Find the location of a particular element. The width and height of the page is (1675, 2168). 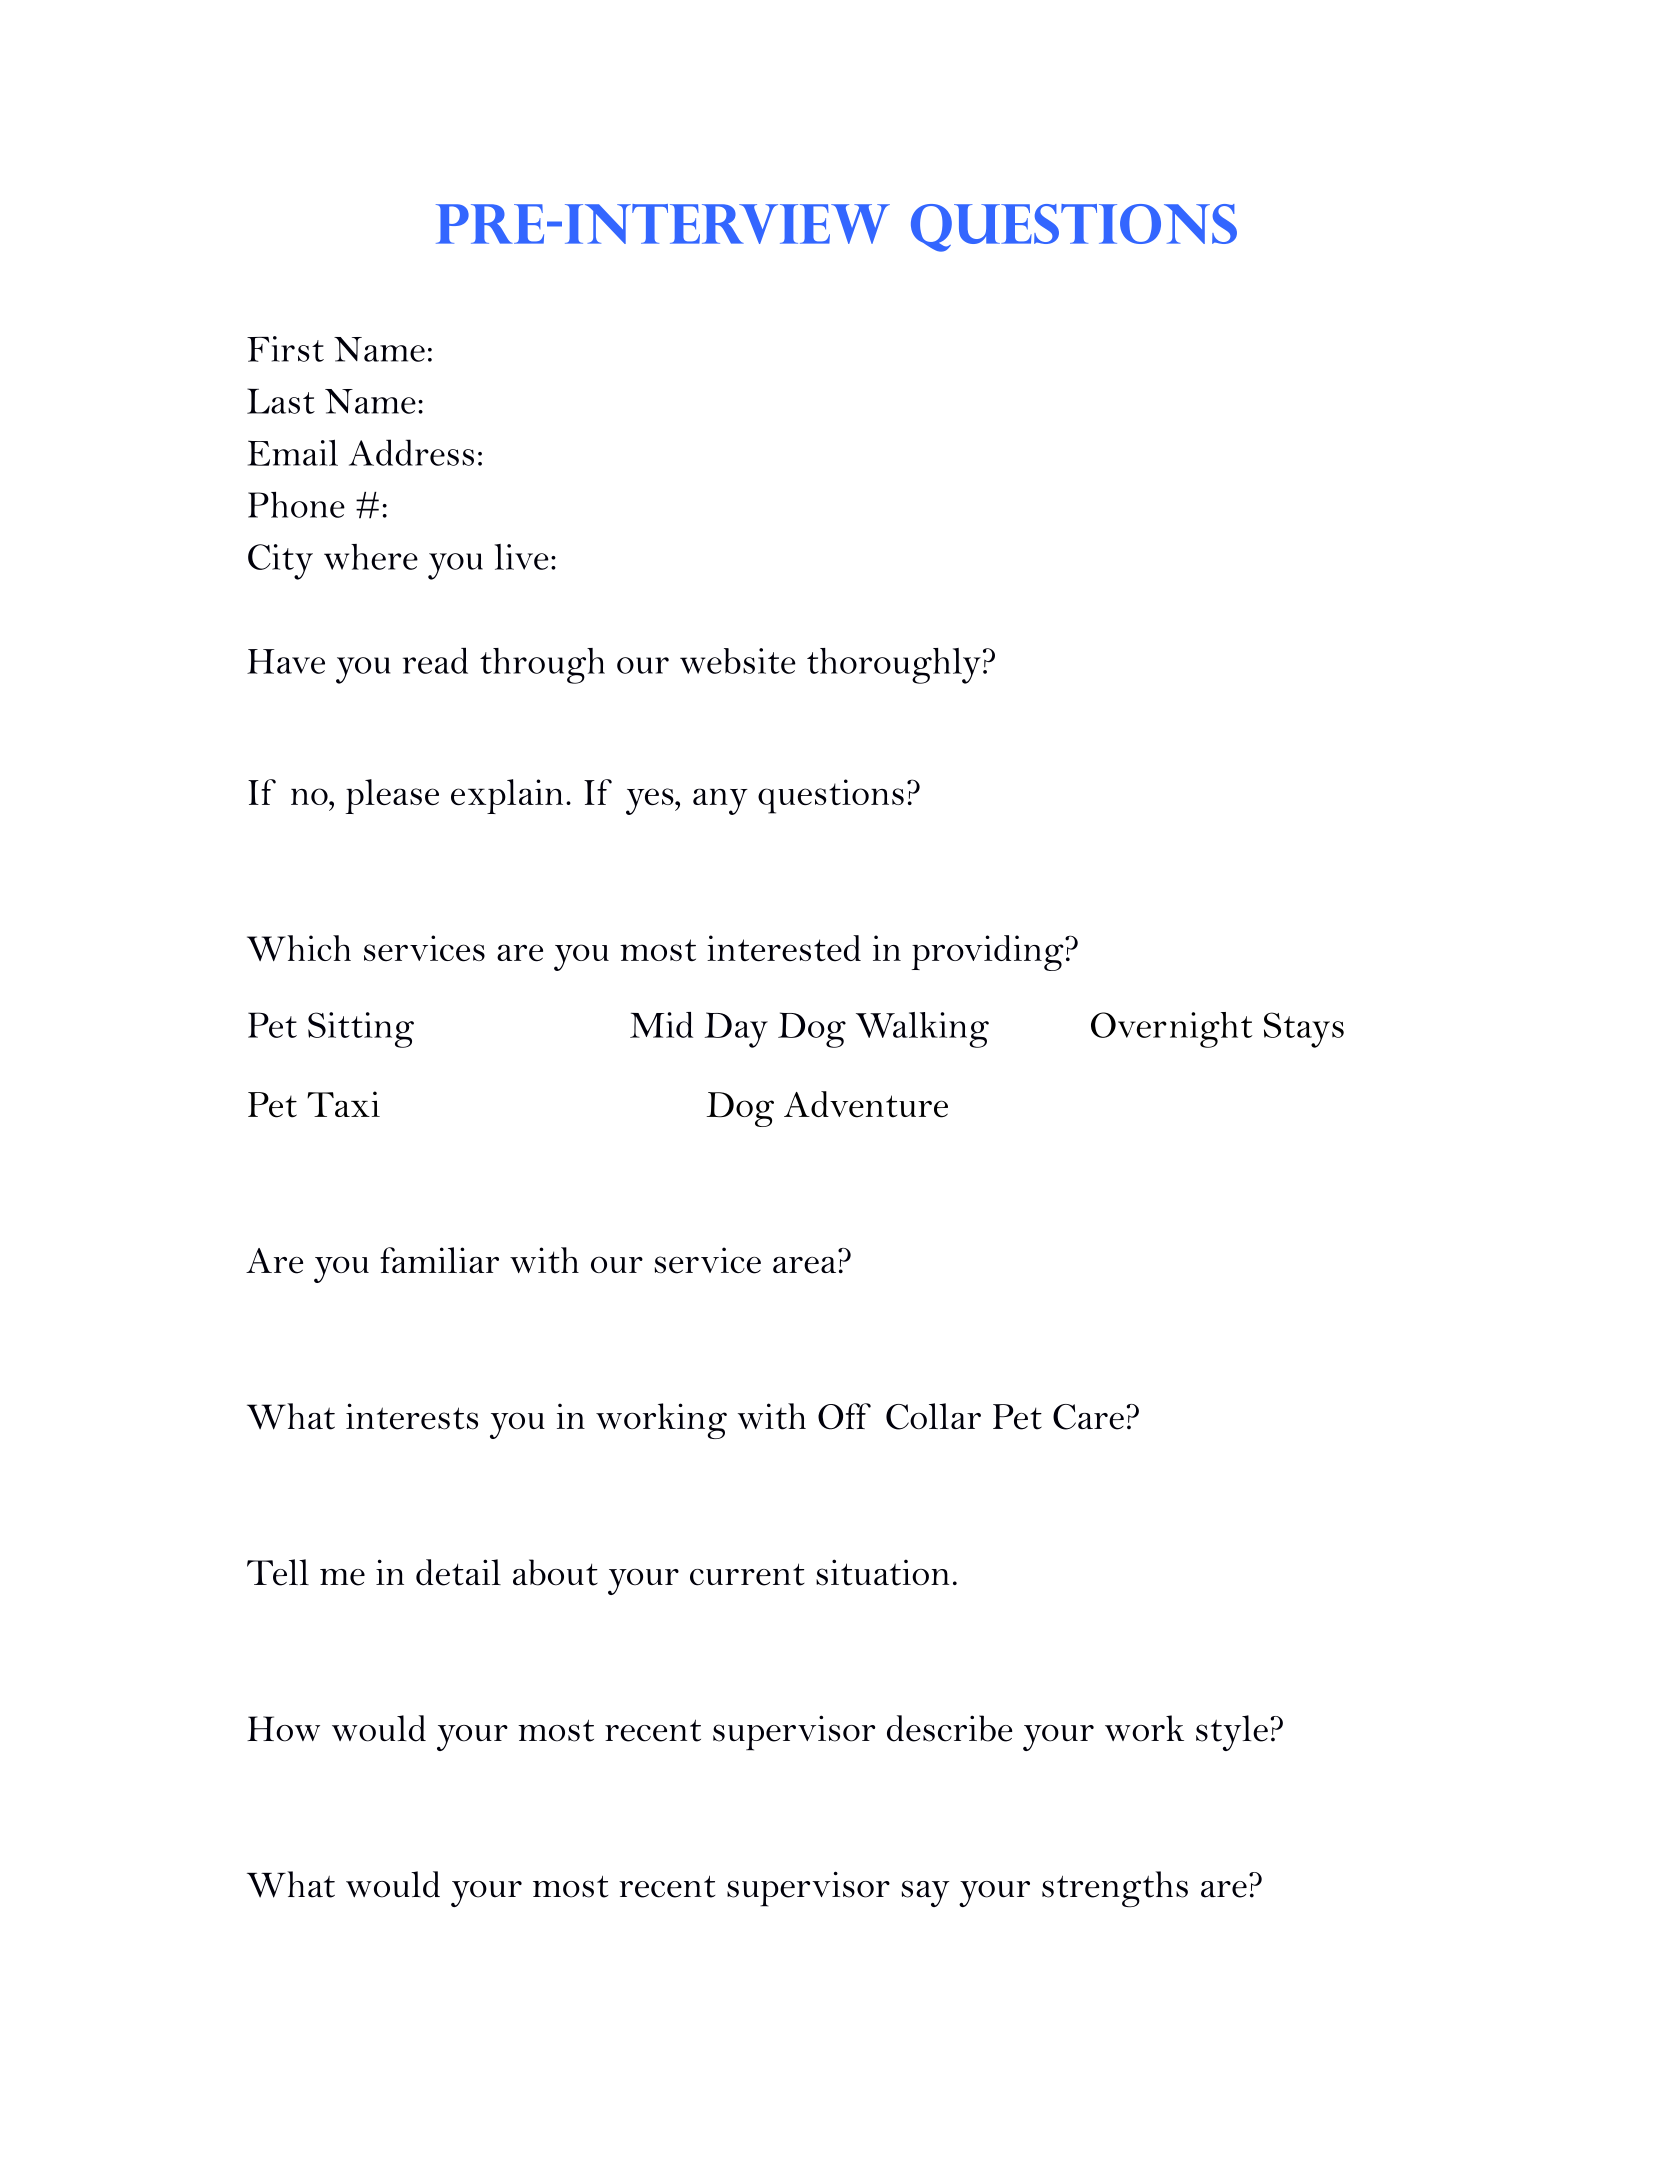

live is located at coordinates (522, 557).
